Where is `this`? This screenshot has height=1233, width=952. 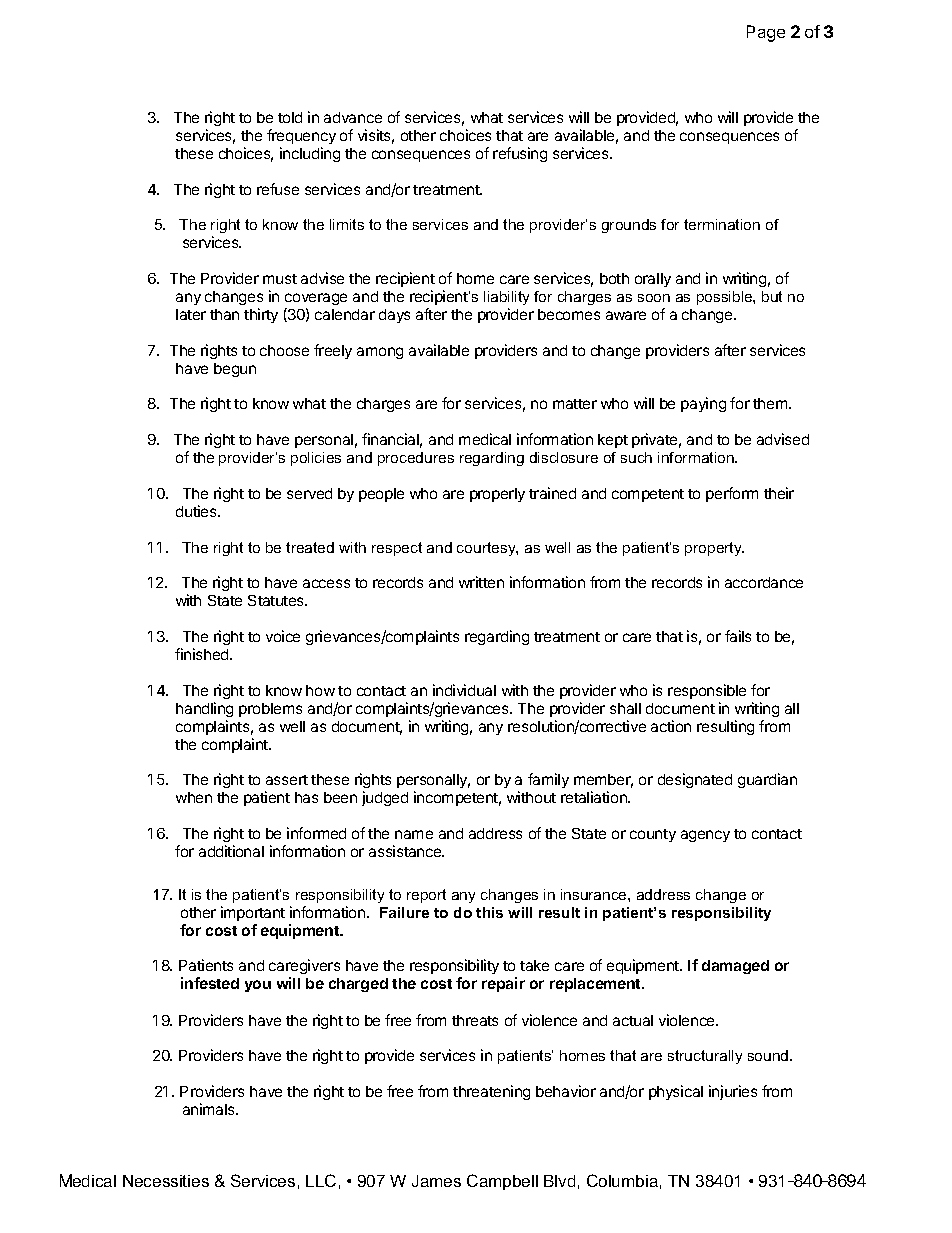 this is located at coordinates (489, 912).
